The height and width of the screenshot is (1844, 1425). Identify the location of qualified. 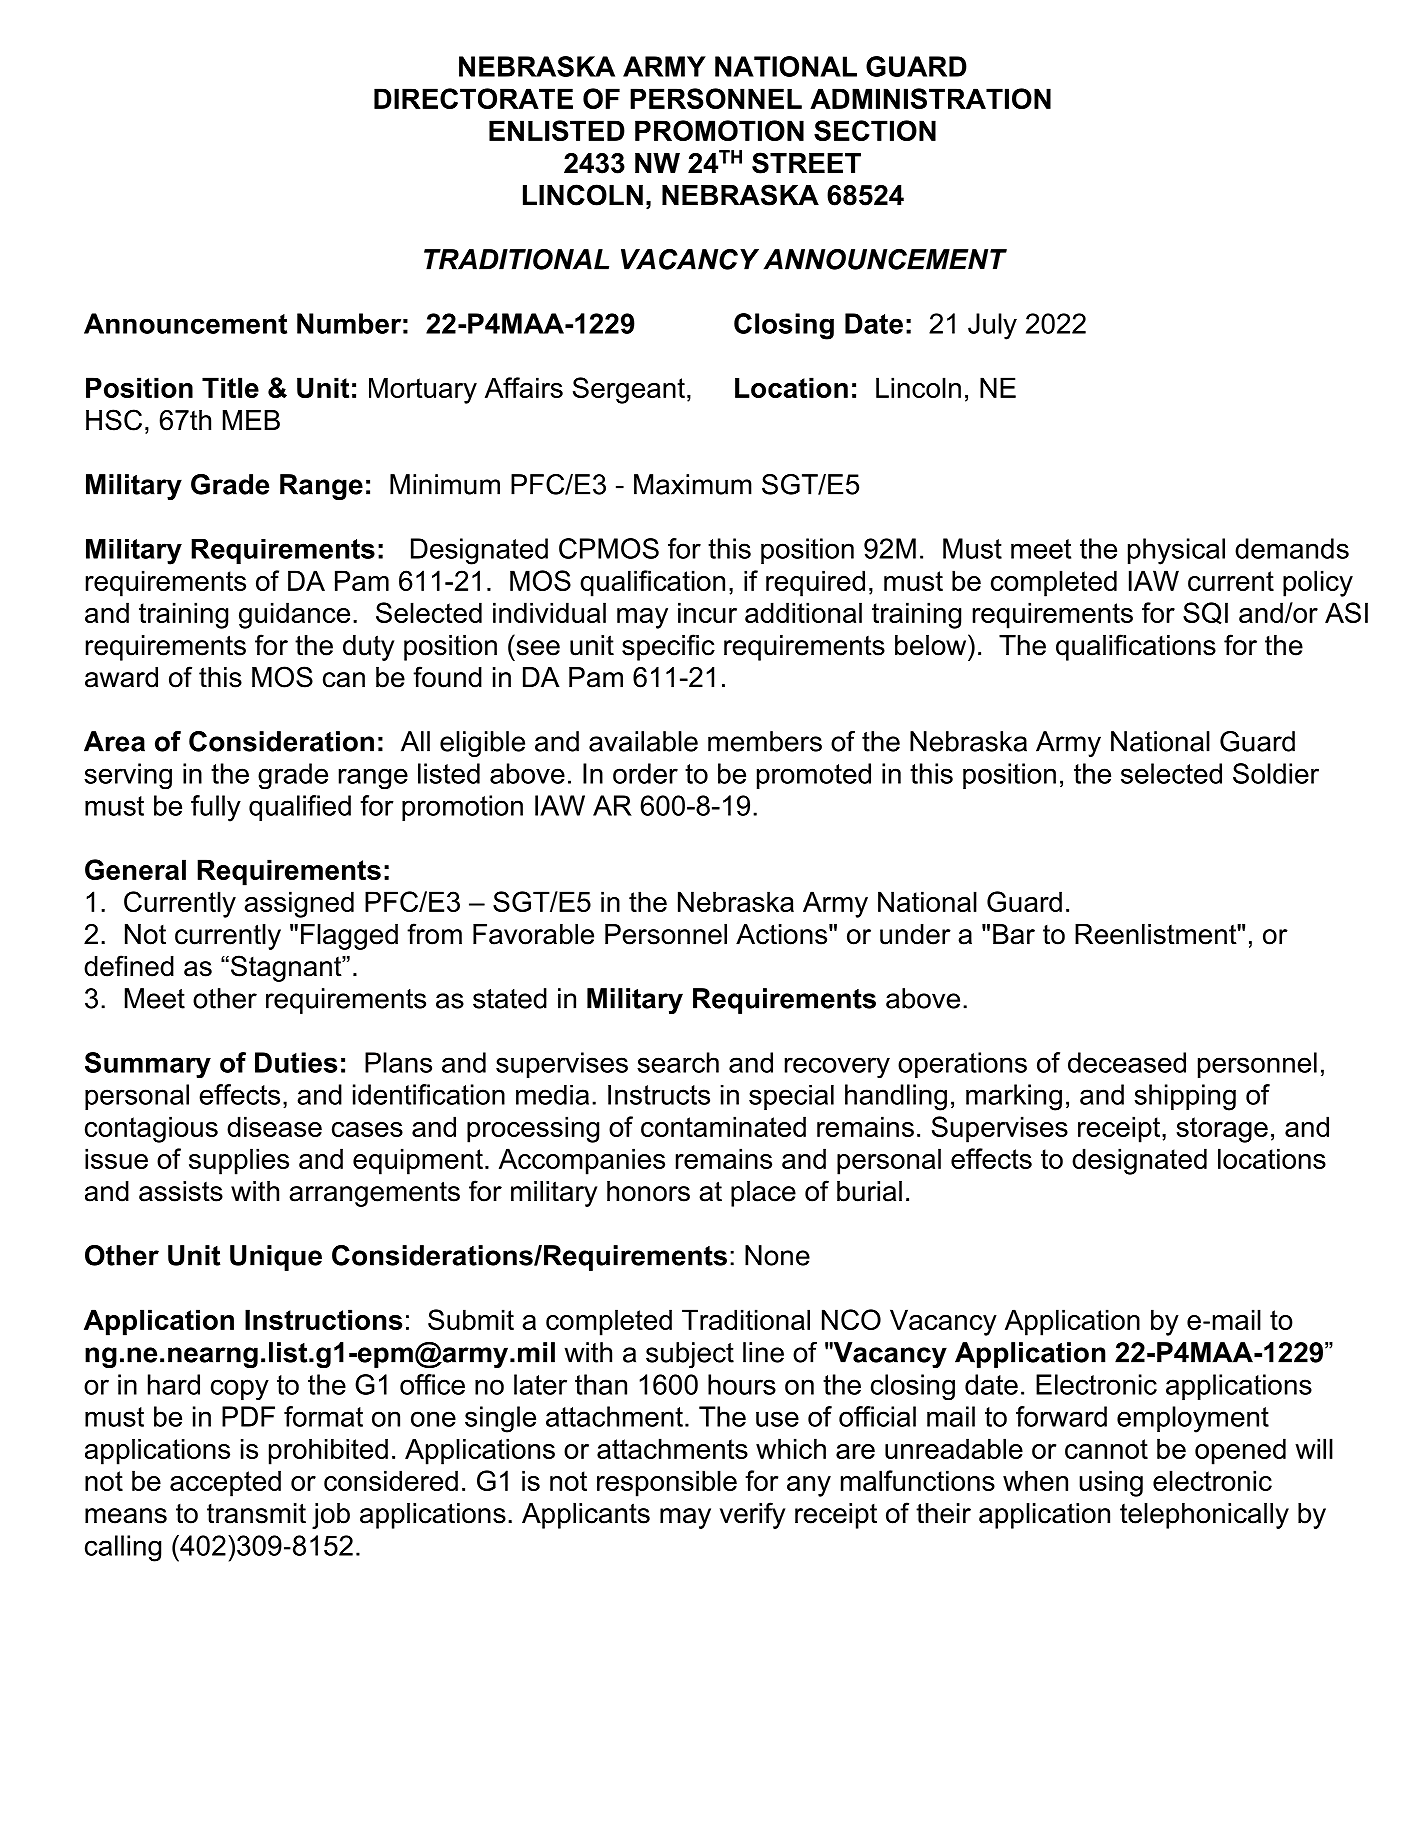
(300, 808).
